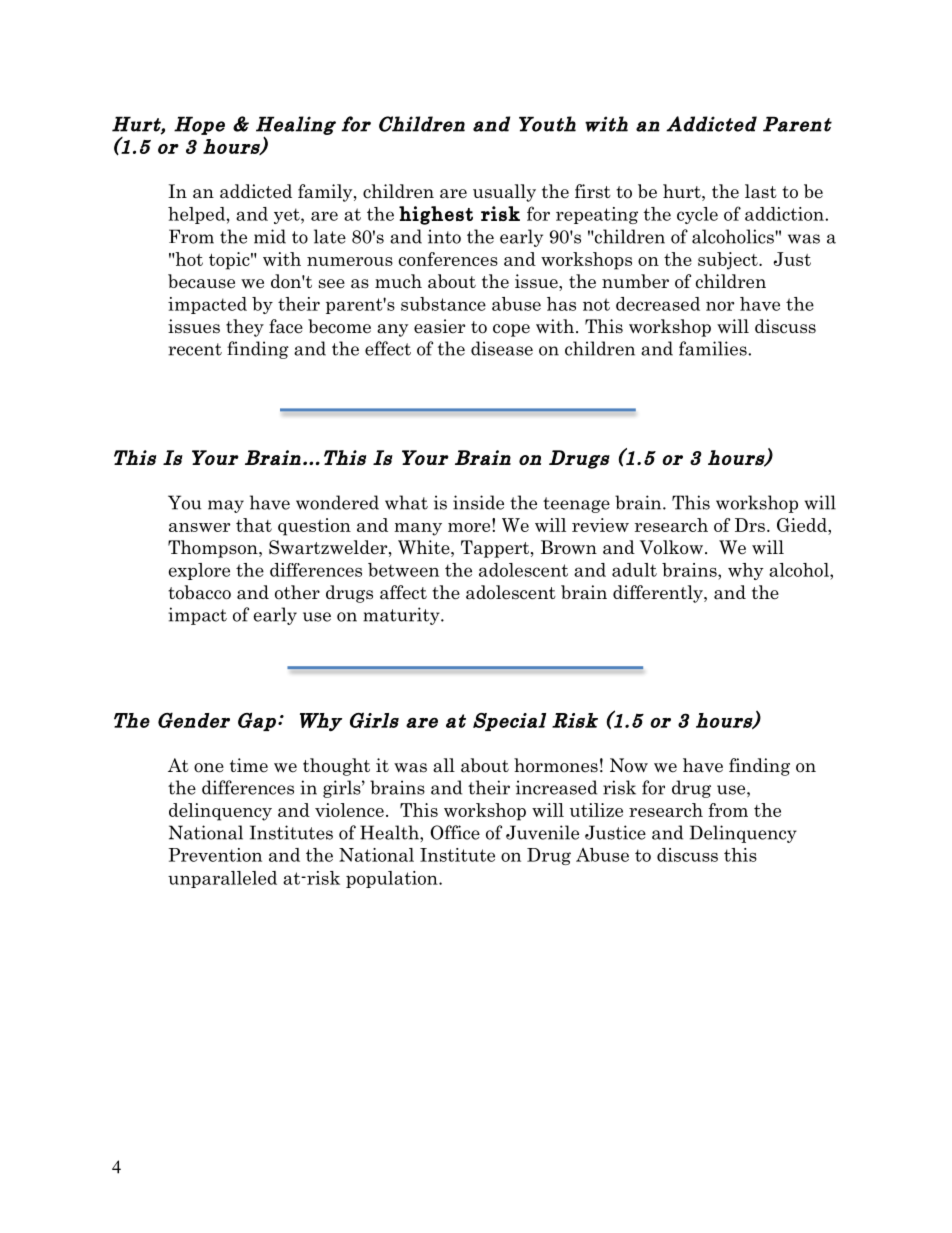 Image resolution: width=952 pixels, height=1233 pixels. I want to click on Prevention, so click(215, 855).
